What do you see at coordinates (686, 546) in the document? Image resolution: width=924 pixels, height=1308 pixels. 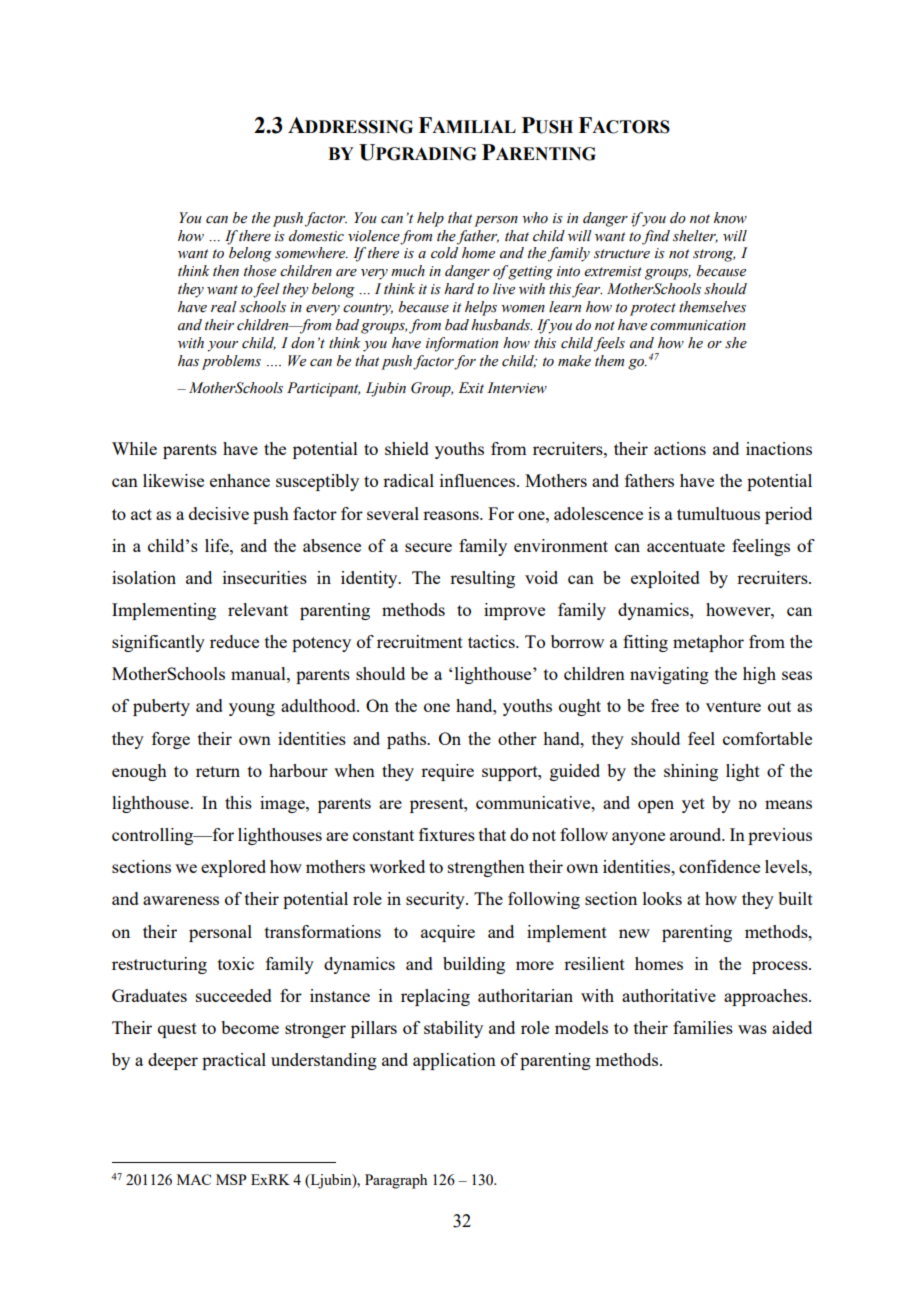 I see `accentuate` at bounding box center [686, 546].
